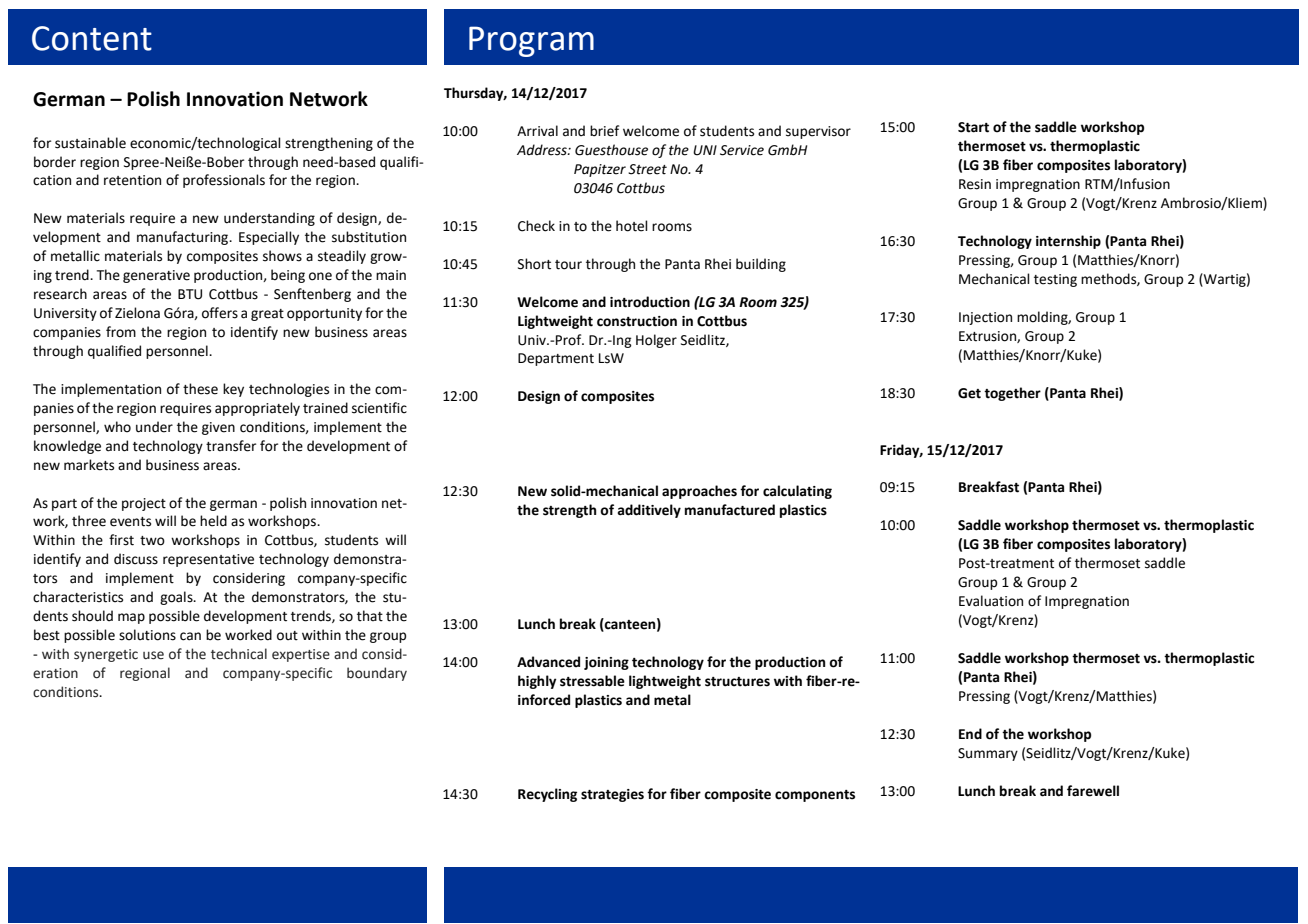 Image resolution: width=1308 pixels, height=924 pixels. I want to click on Recycling, so click(547, 795).
